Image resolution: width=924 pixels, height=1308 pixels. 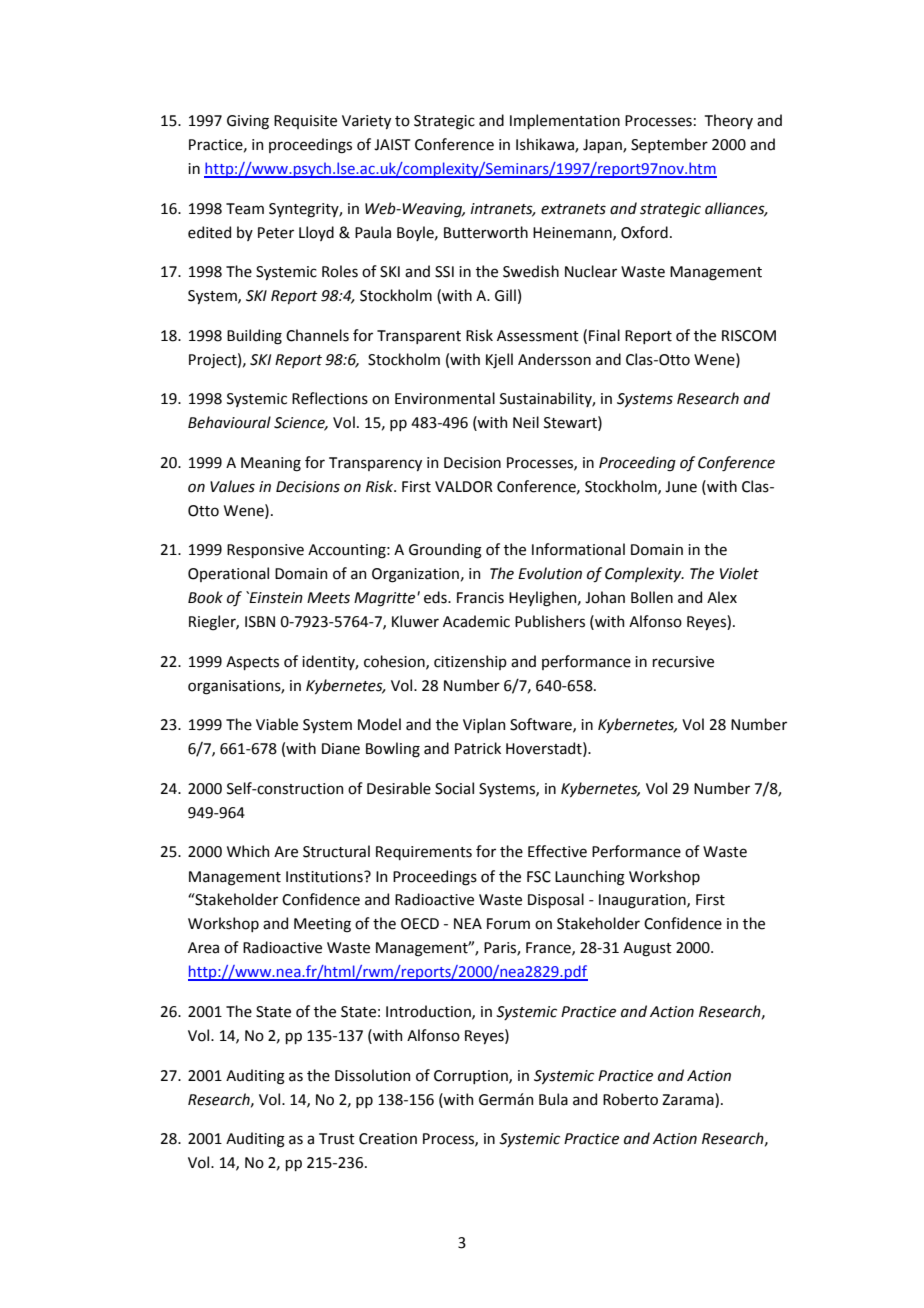 What do you see at coordinates (647, 949) in the screenshot?
I see `August` at bounding box center [647, 949].
